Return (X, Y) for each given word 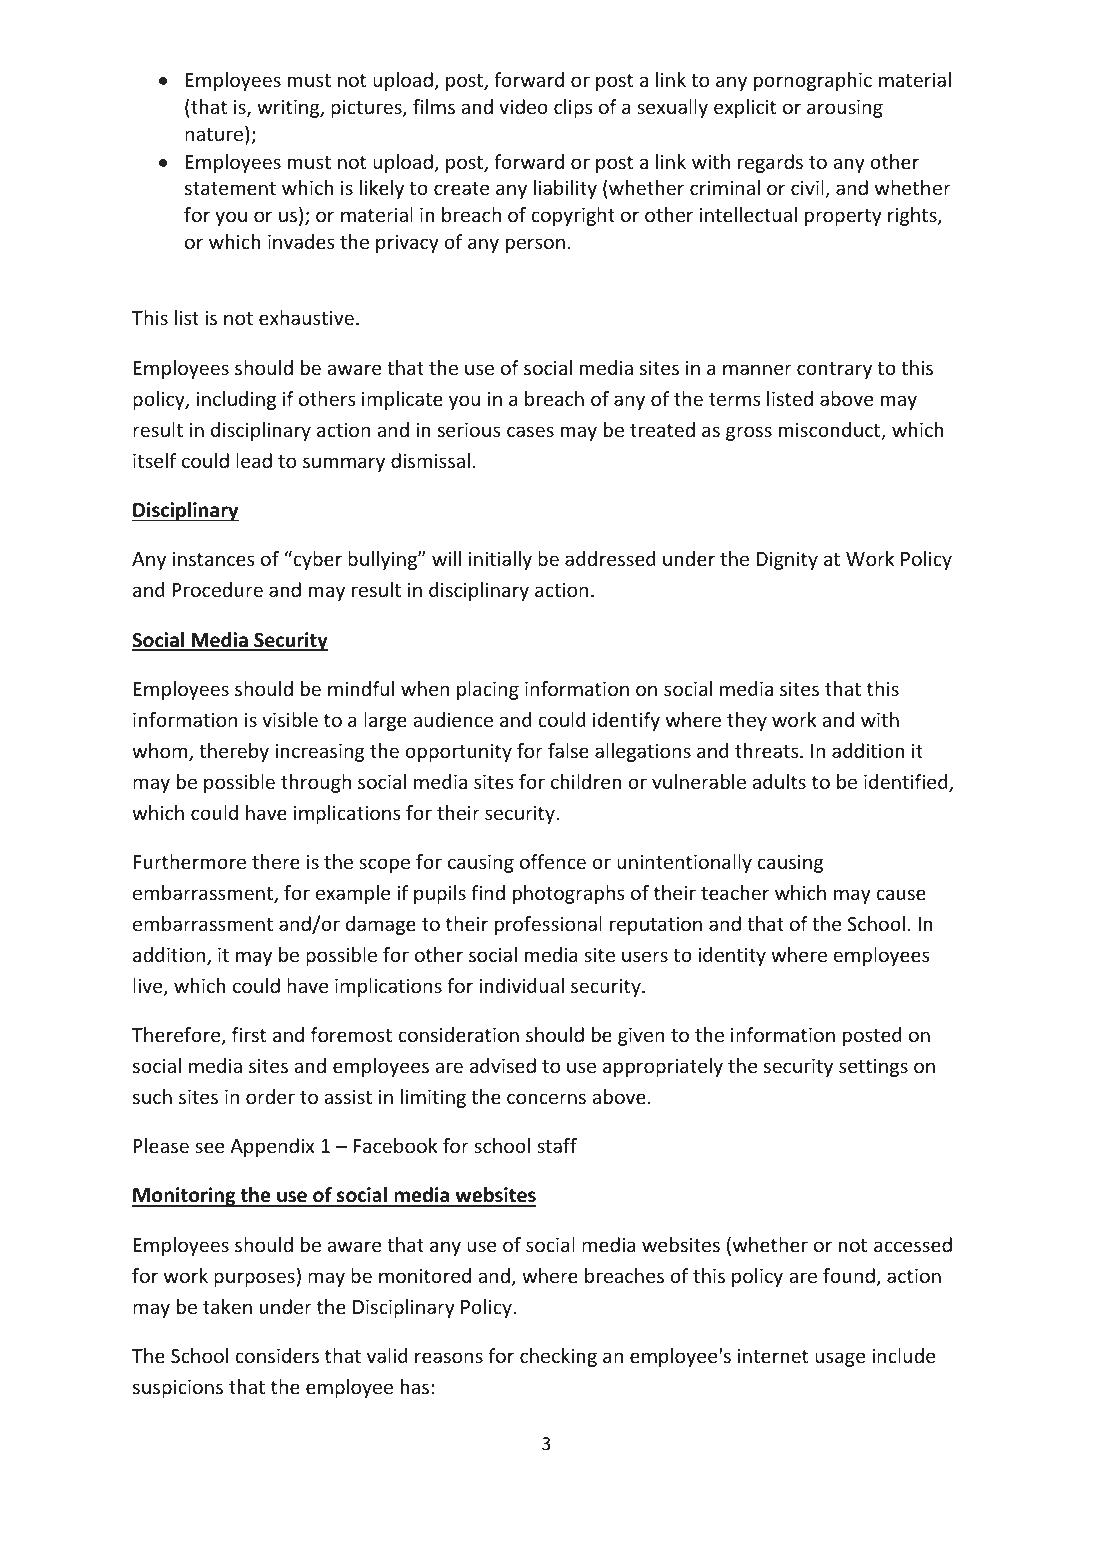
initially (500, 560)
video (523, 106)
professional (548, 925)
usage (840, 1359)
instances (213, 559)
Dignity (787, 561)
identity (732, 956)
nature (214, 134)
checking (558, 1357)
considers (277, 1355)
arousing (845, 108)
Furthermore (190, 861)
